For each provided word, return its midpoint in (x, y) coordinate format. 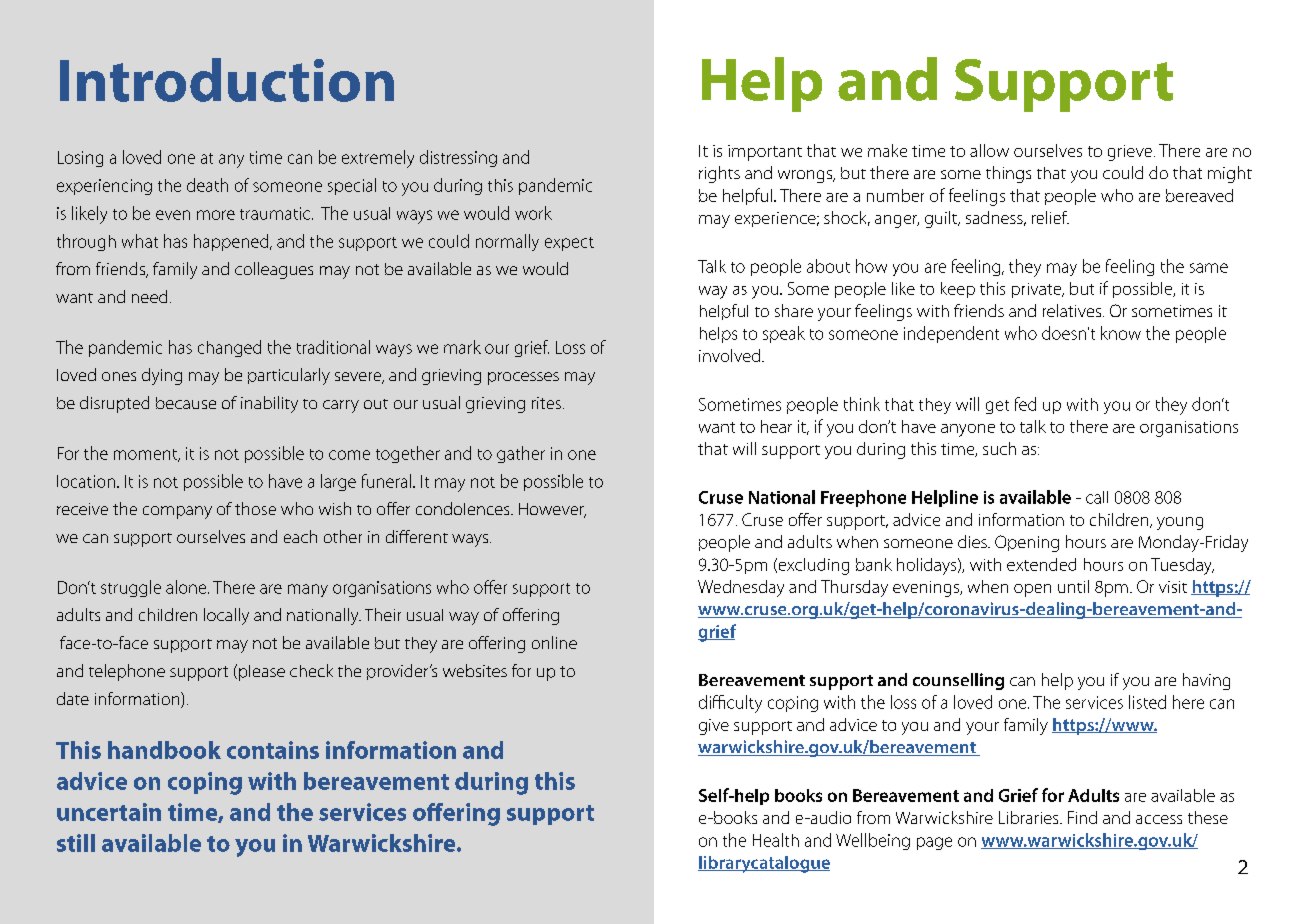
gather (521, 454)
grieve (1130, 153)
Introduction (227, 80)
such (999, 448)
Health (776, 840)
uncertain (109, 812)
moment (147, 455)
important (765, 153)
